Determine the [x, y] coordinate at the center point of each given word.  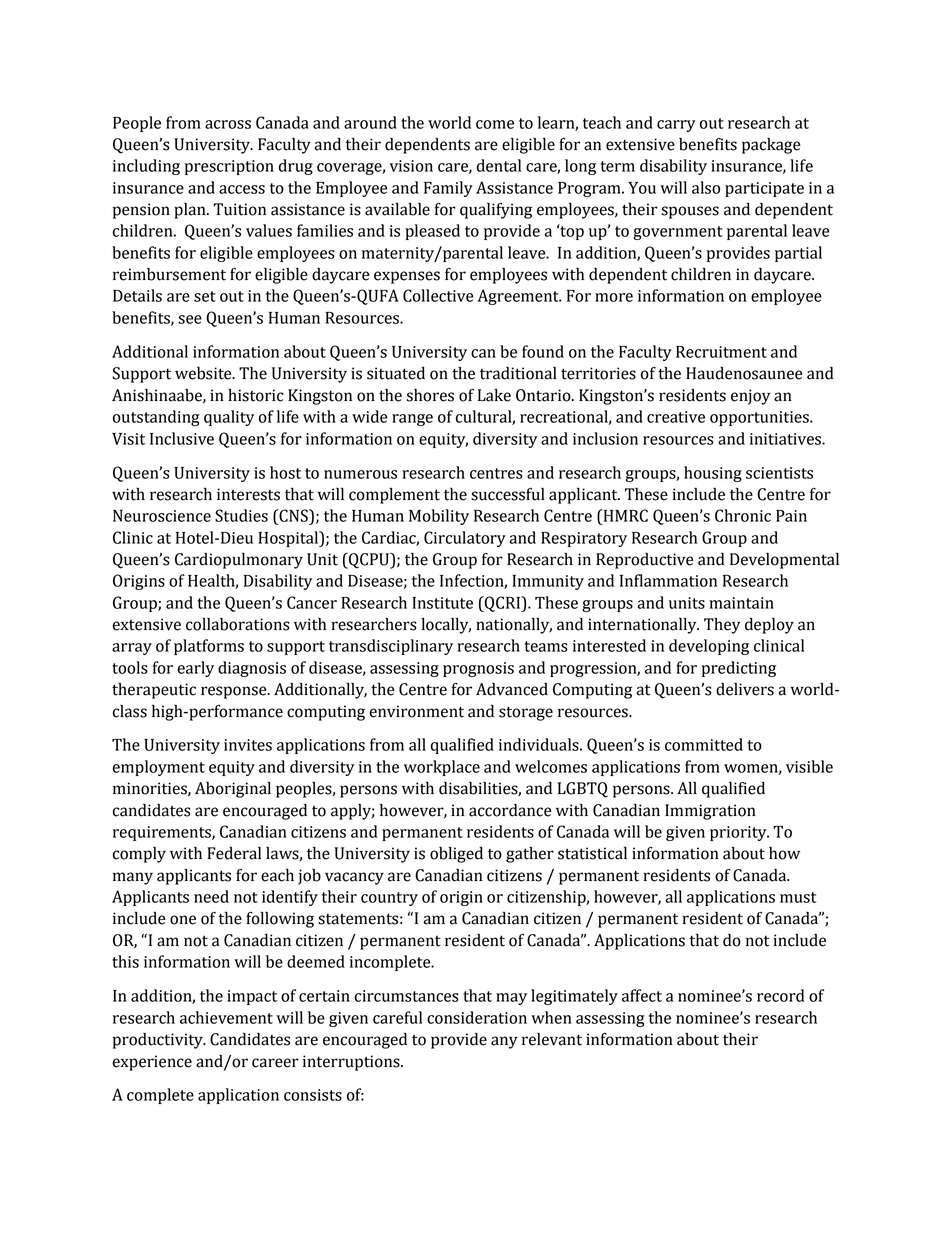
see [190, 319]
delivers [745, 689]
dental [499, 165]
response [235, 692]
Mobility [439, 517]
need [211, 896]
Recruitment [721, 352]
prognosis [478, 669]
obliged [456, 855]
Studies [241, 515]
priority [739, 833]
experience [152, 1063]
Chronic [743, 515]
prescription [229, 167]
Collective [438, 295]
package [771, 146]
